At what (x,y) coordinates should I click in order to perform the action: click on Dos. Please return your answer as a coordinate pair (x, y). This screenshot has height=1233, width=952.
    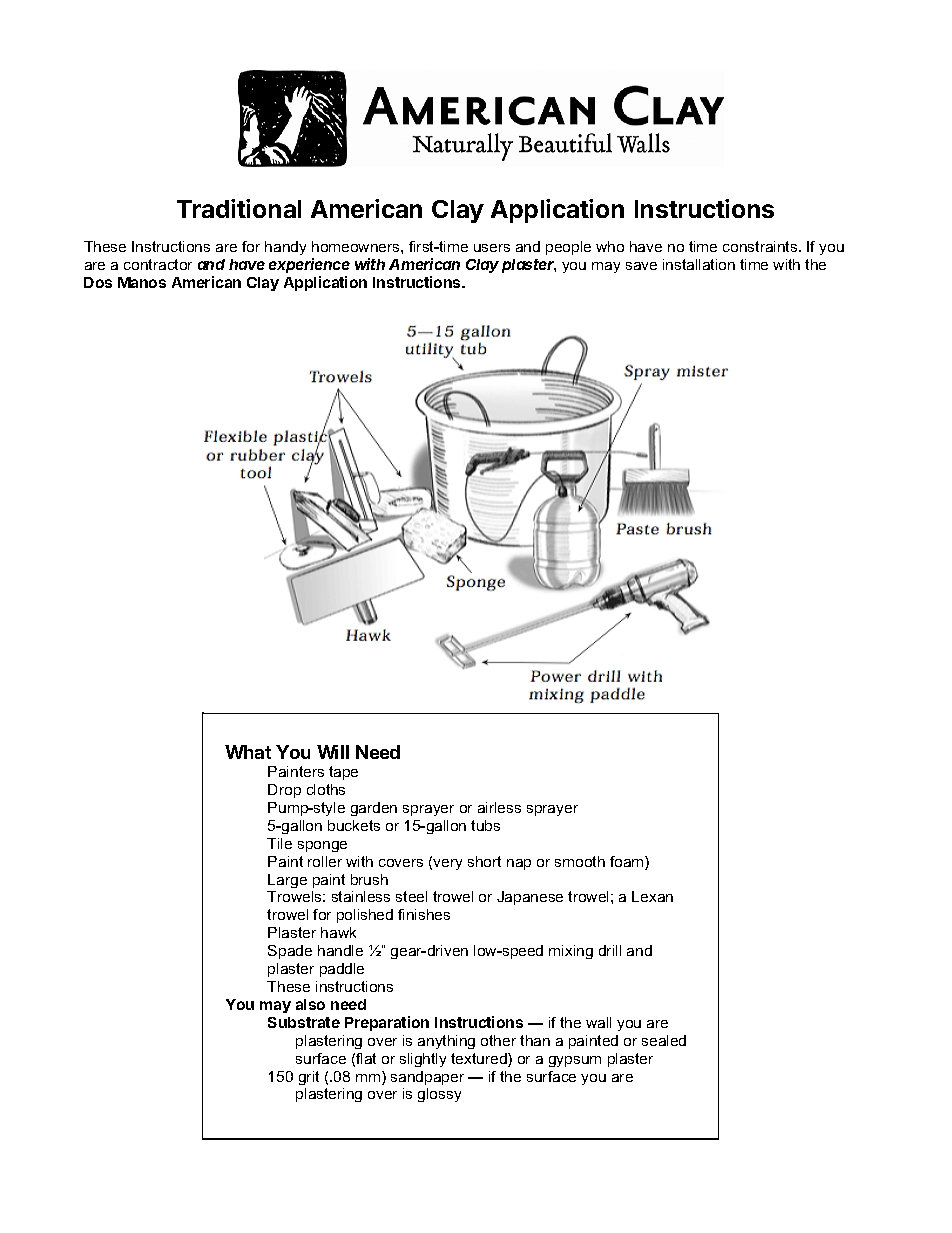
    Looking at the image, I should click on (98, 282).
